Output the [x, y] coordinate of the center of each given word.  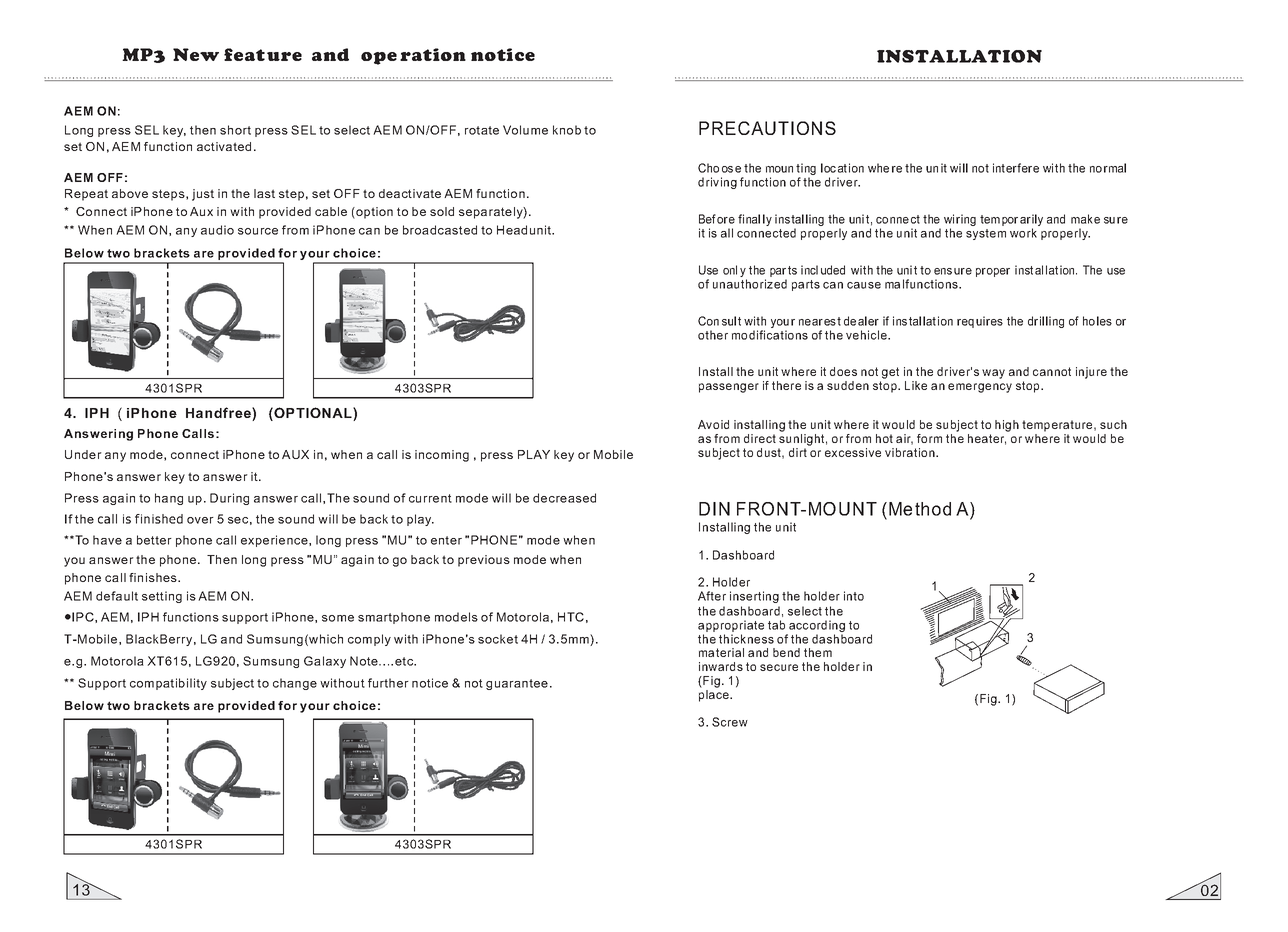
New [196, 54]
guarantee [517, 684]
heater [987, 438]
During [229, 499]
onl [730, 270]
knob [567, 130]
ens [943, 271]
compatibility [168, 684]
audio [217, 230]
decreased [564, 498]
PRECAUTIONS [767, 128]
